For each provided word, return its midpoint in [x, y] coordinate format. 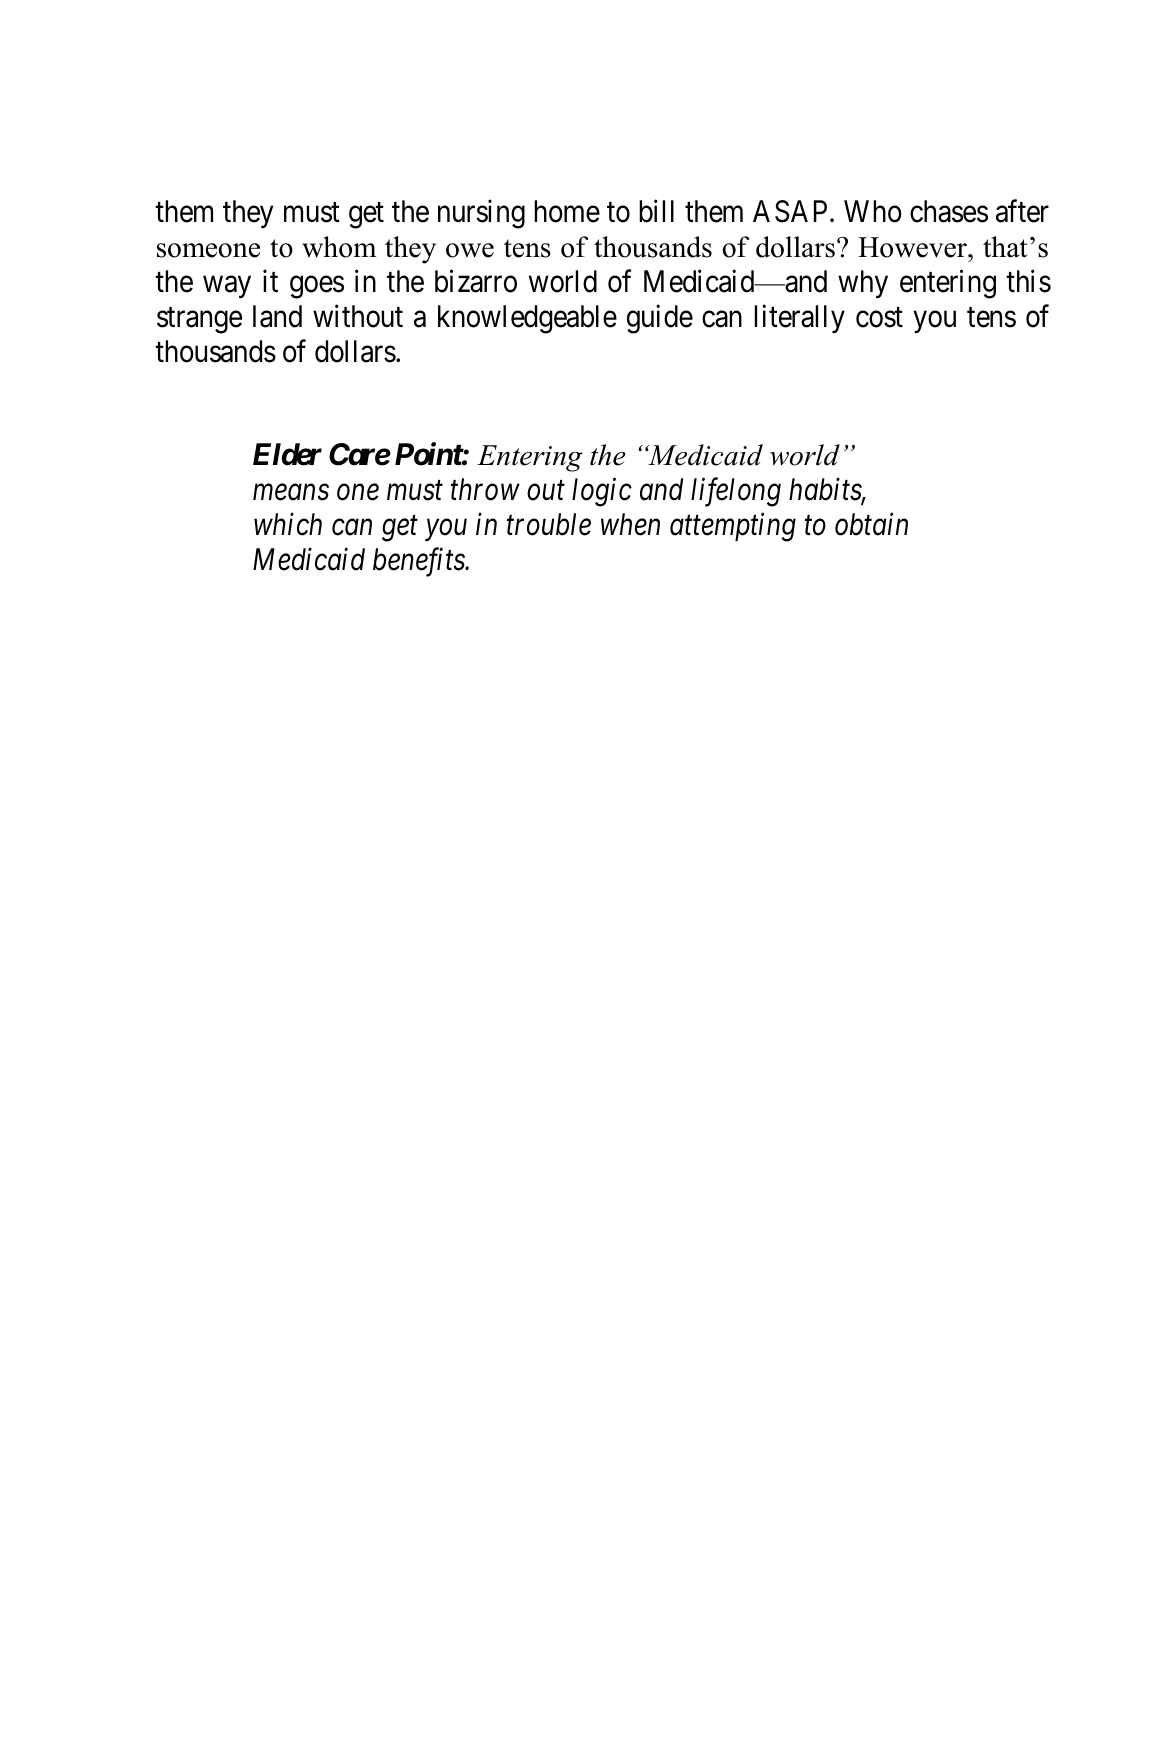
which [288, 524]
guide [660, 319]
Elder [287, 454]
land [277, 316]
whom [339, 247]
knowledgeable [527, 319]
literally [799, 319]
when [630, 524]
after [1022, 211]
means [291, 492]
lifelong [736, 492]
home [567, 211]
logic [602, 492]
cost [879, 318]
